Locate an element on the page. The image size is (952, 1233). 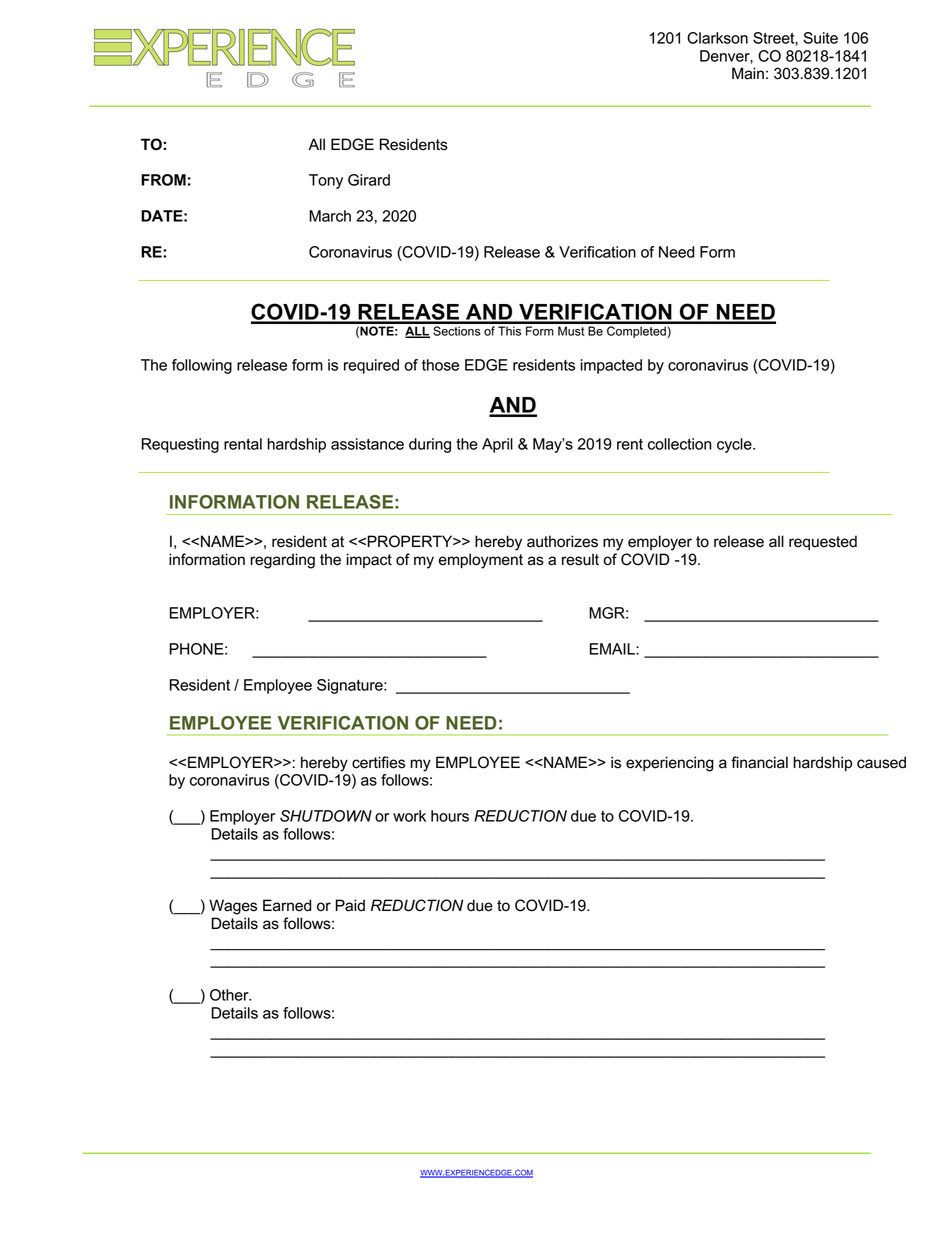
Clarkson is located at coordinates (717, 38).
